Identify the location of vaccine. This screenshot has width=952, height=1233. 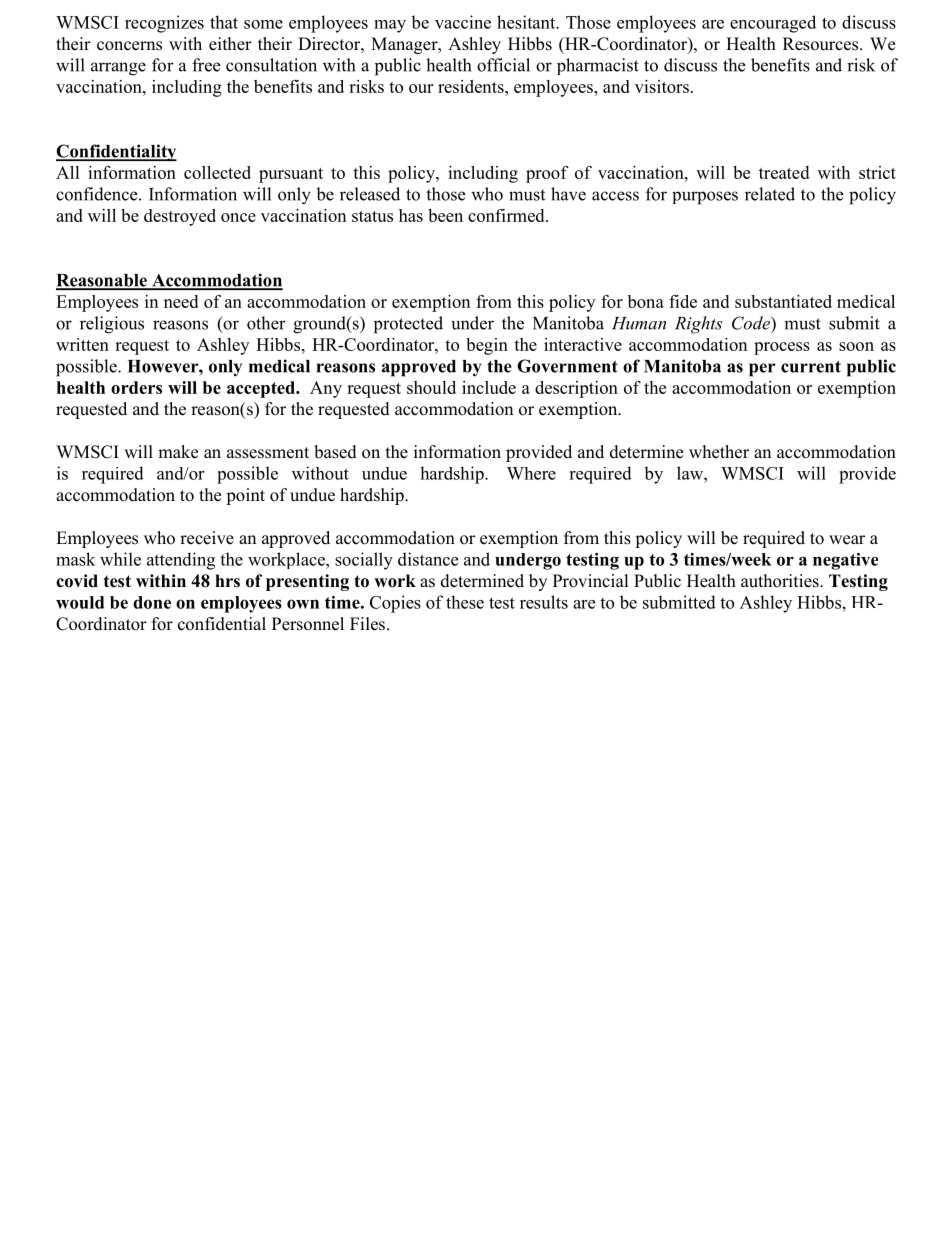
(463, 22).
